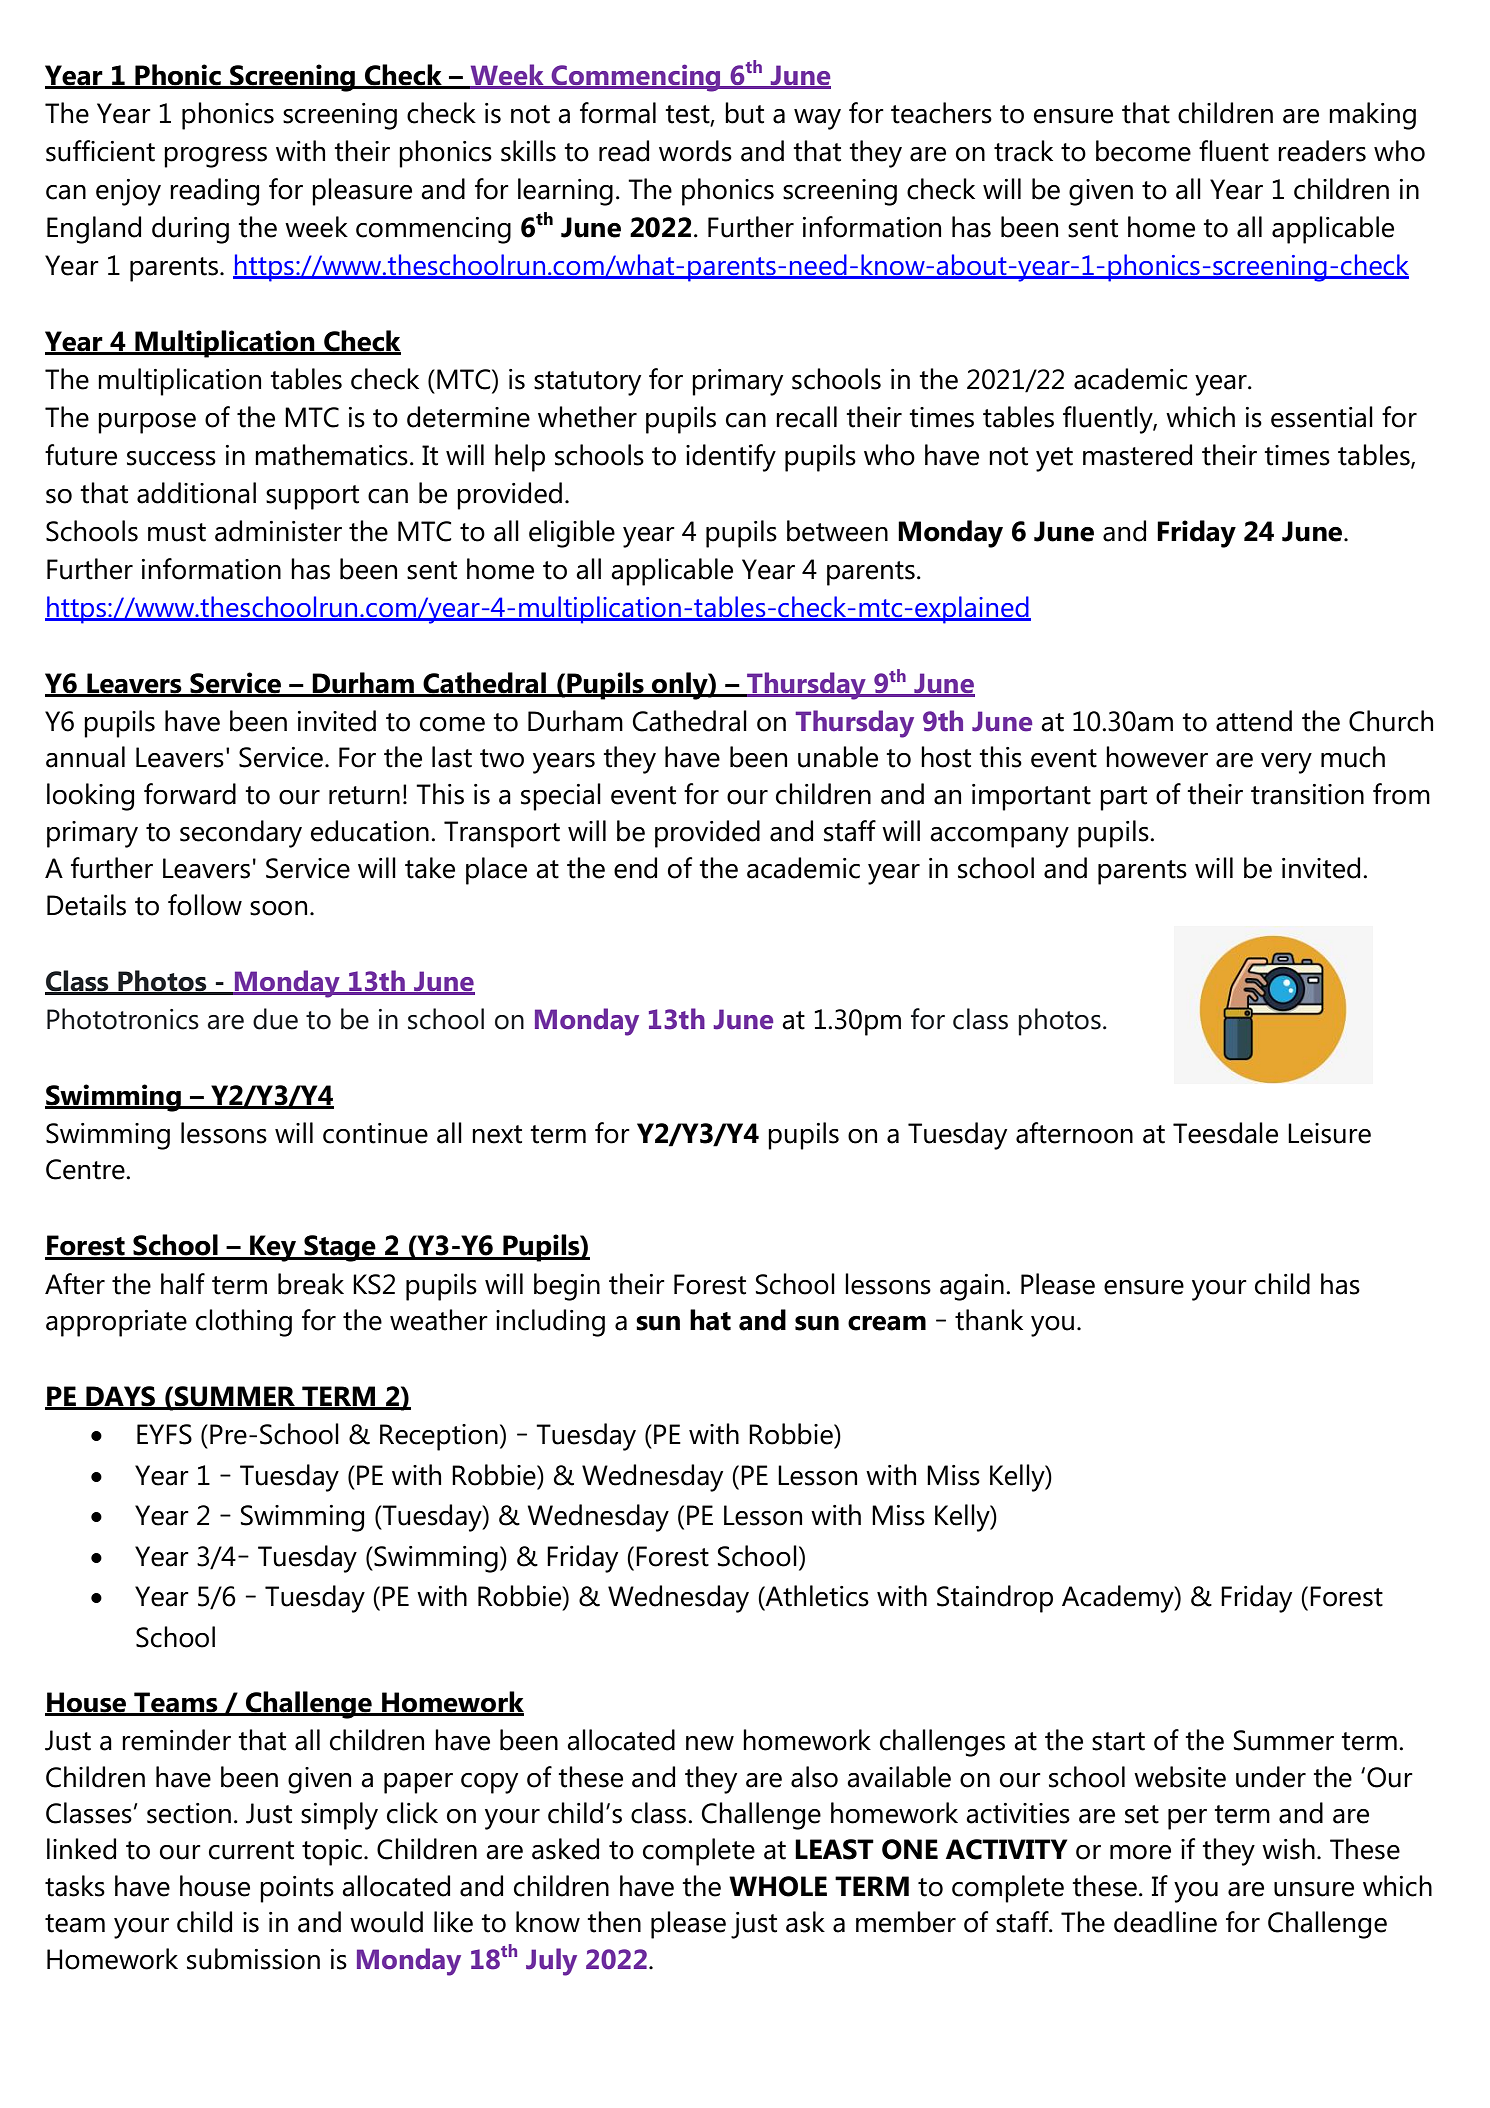  What do you see at coordinates (1372, 116) in the page?
I see `making` at bounding box center [1372, 116].
